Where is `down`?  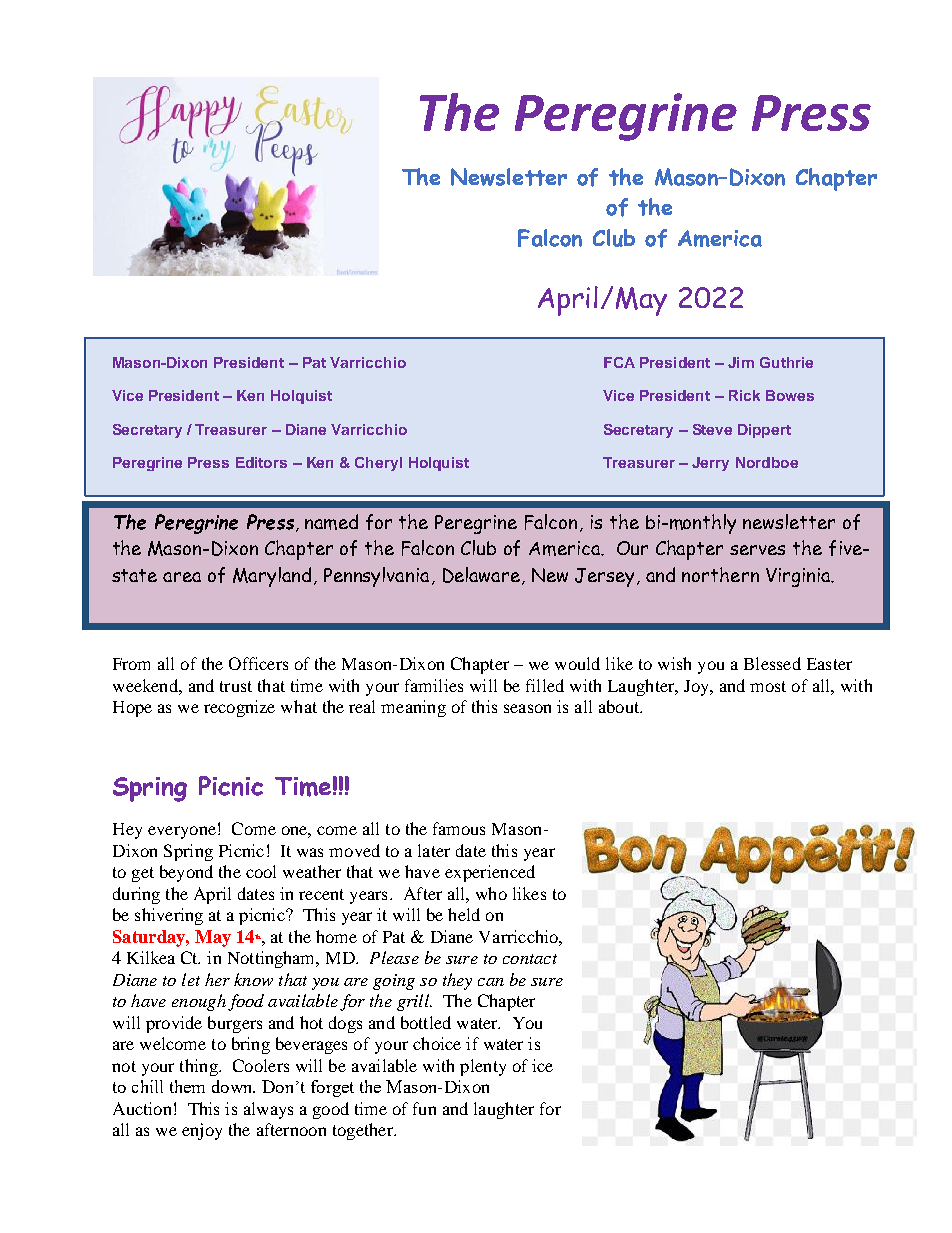
down is located at coordinates (233, 1086).
